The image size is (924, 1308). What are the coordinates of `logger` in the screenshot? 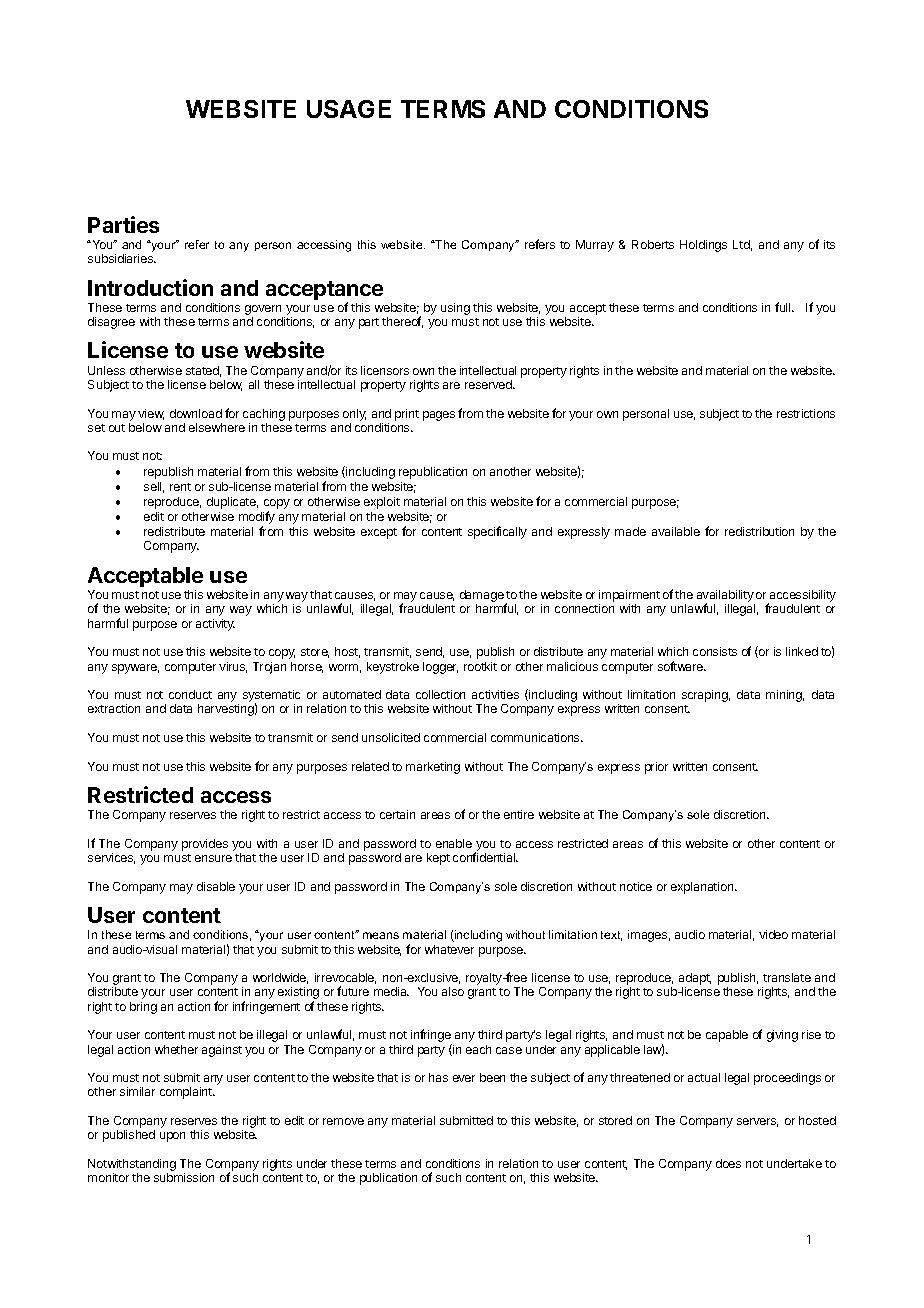 It's located at (440, 668).
